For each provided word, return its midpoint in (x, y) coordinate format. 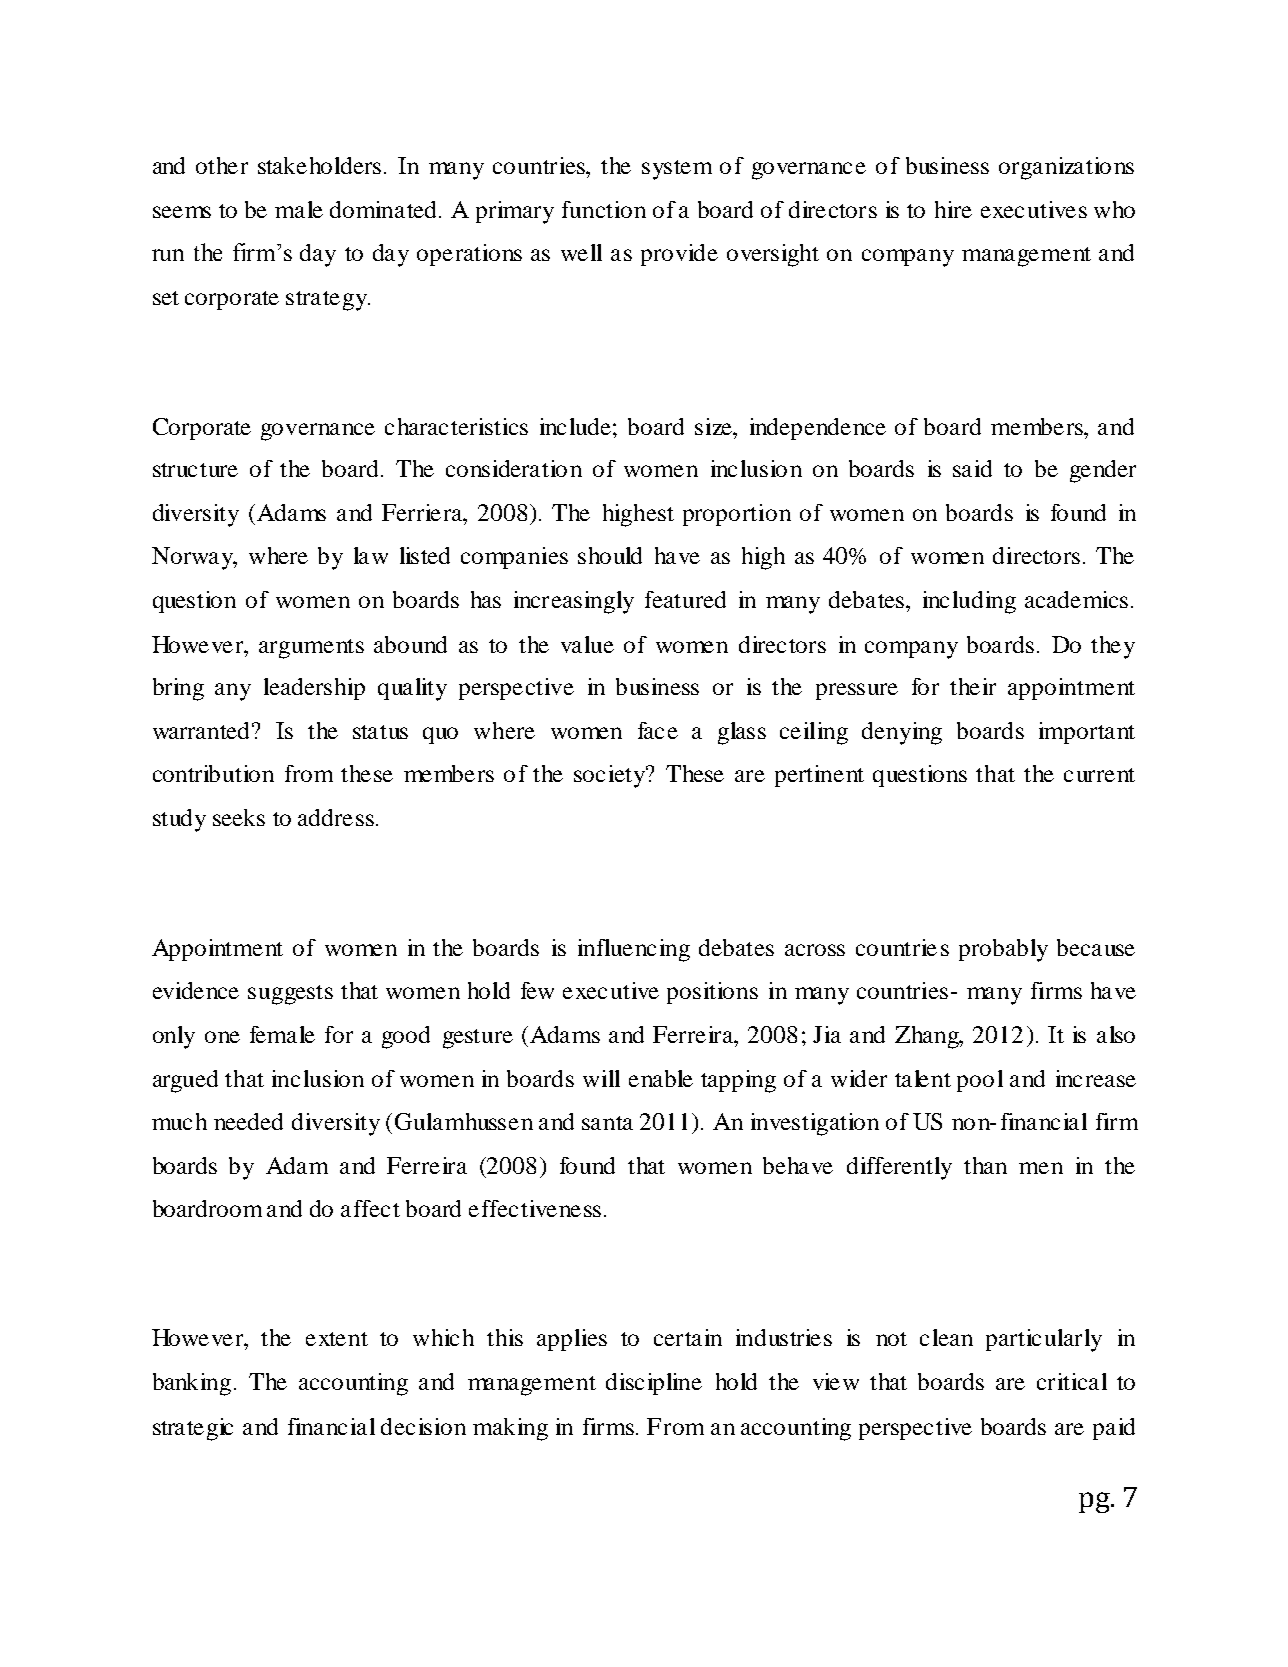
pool (980, 1081)
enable (661, 1078)
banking (192, 1384)
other (222, 165)
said (972, 468)
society (610, 776)
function (604, 209)
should (610, 555)
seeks (239, 817)
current (1099, 775)
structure (195, 470)
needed (248, 1121)
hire (953, 209)
